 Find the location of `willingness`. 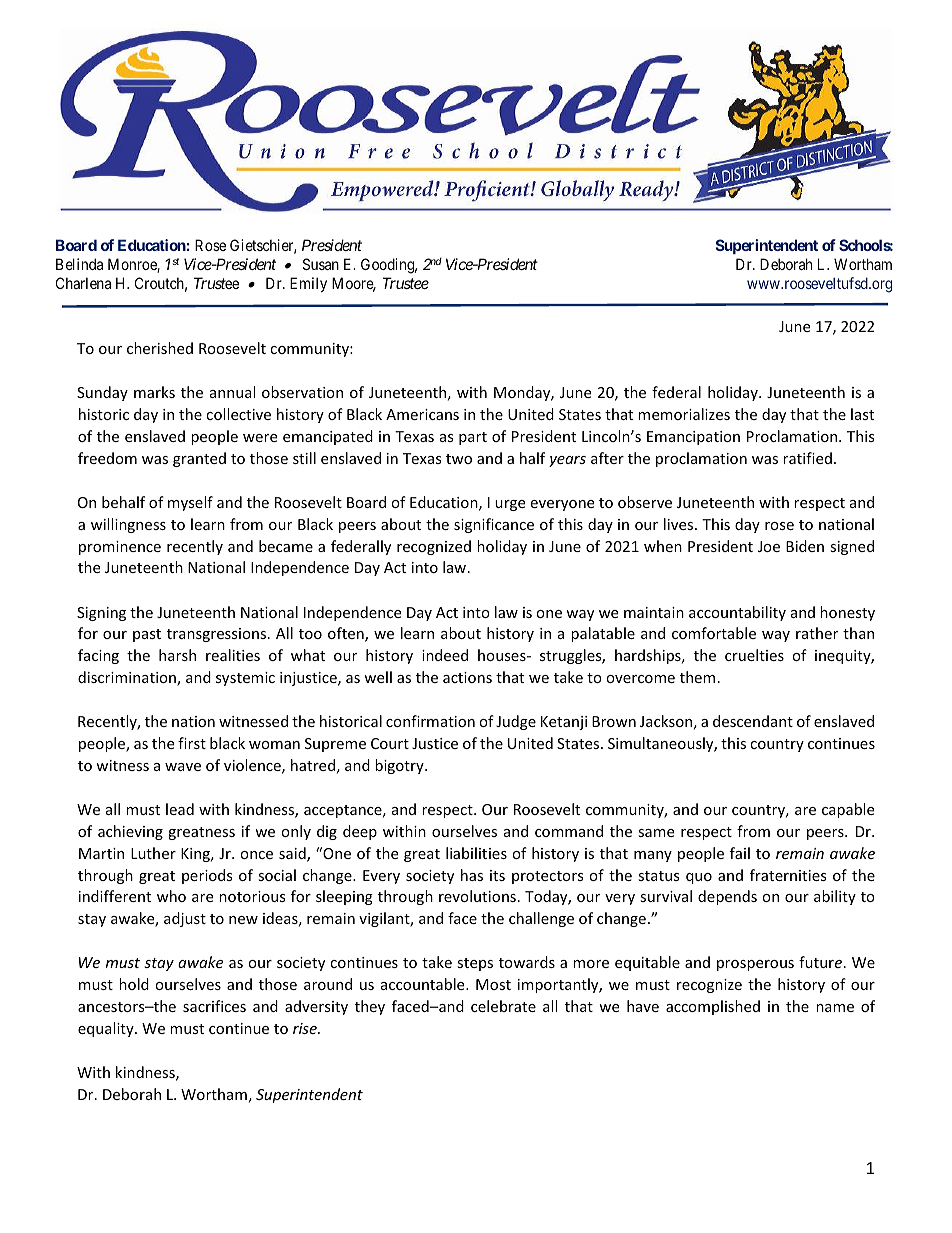

willingness is located at coordinates (128, 525).
